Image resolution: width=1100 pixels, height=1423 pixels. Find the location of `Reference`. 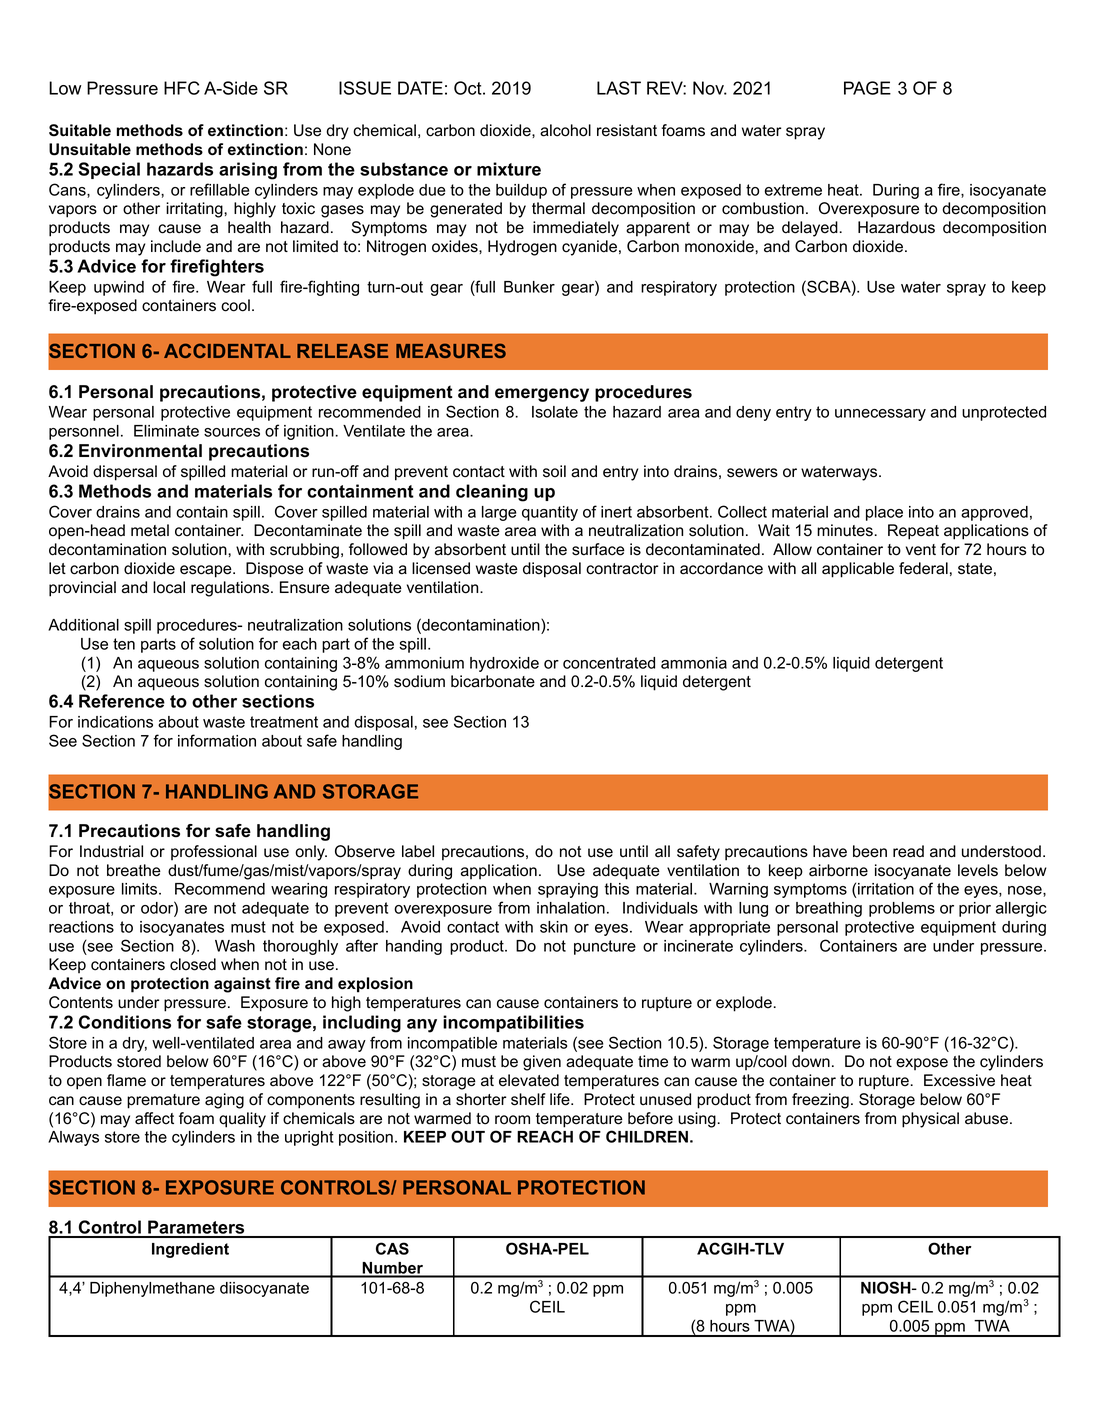

Reference is located at coordinates (122, 701).
